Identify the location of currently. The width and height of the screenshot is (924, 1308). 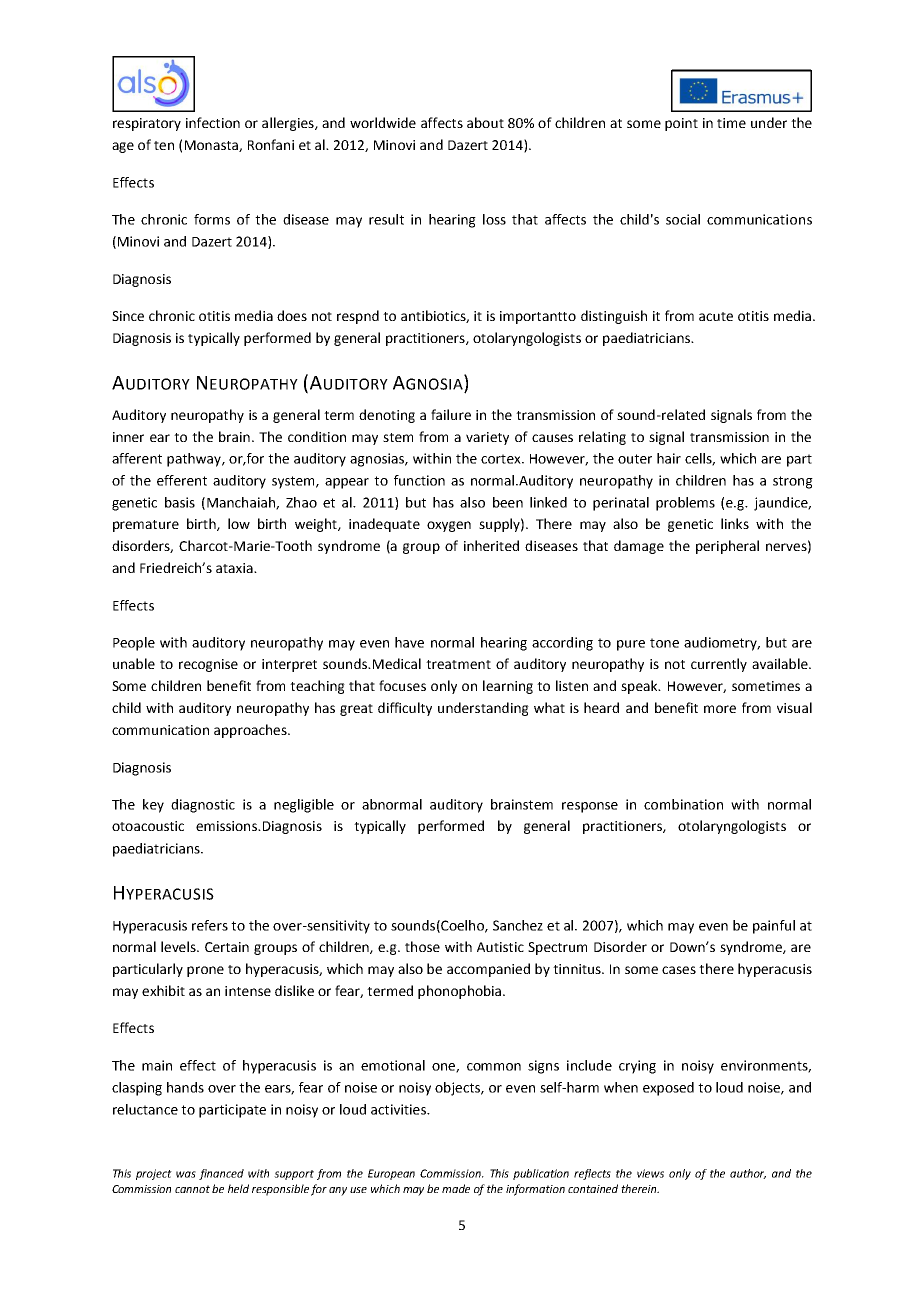
(719, 665).
